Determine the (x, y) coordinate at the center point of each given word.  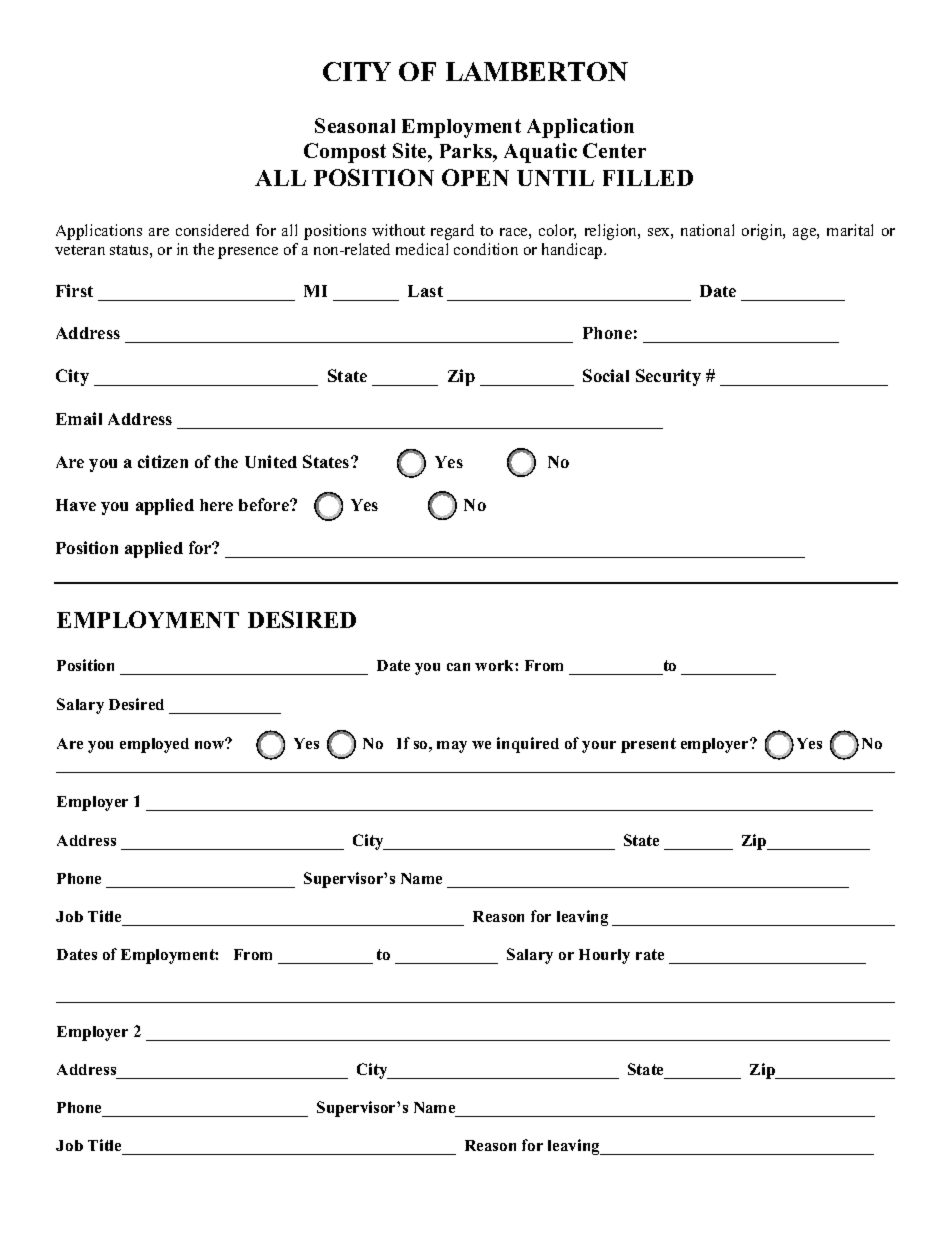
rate (650, 954)
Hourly (604, 956)
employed (154, 745)
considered (212, 230)
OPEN (475, 177)
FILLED (648, 178)
